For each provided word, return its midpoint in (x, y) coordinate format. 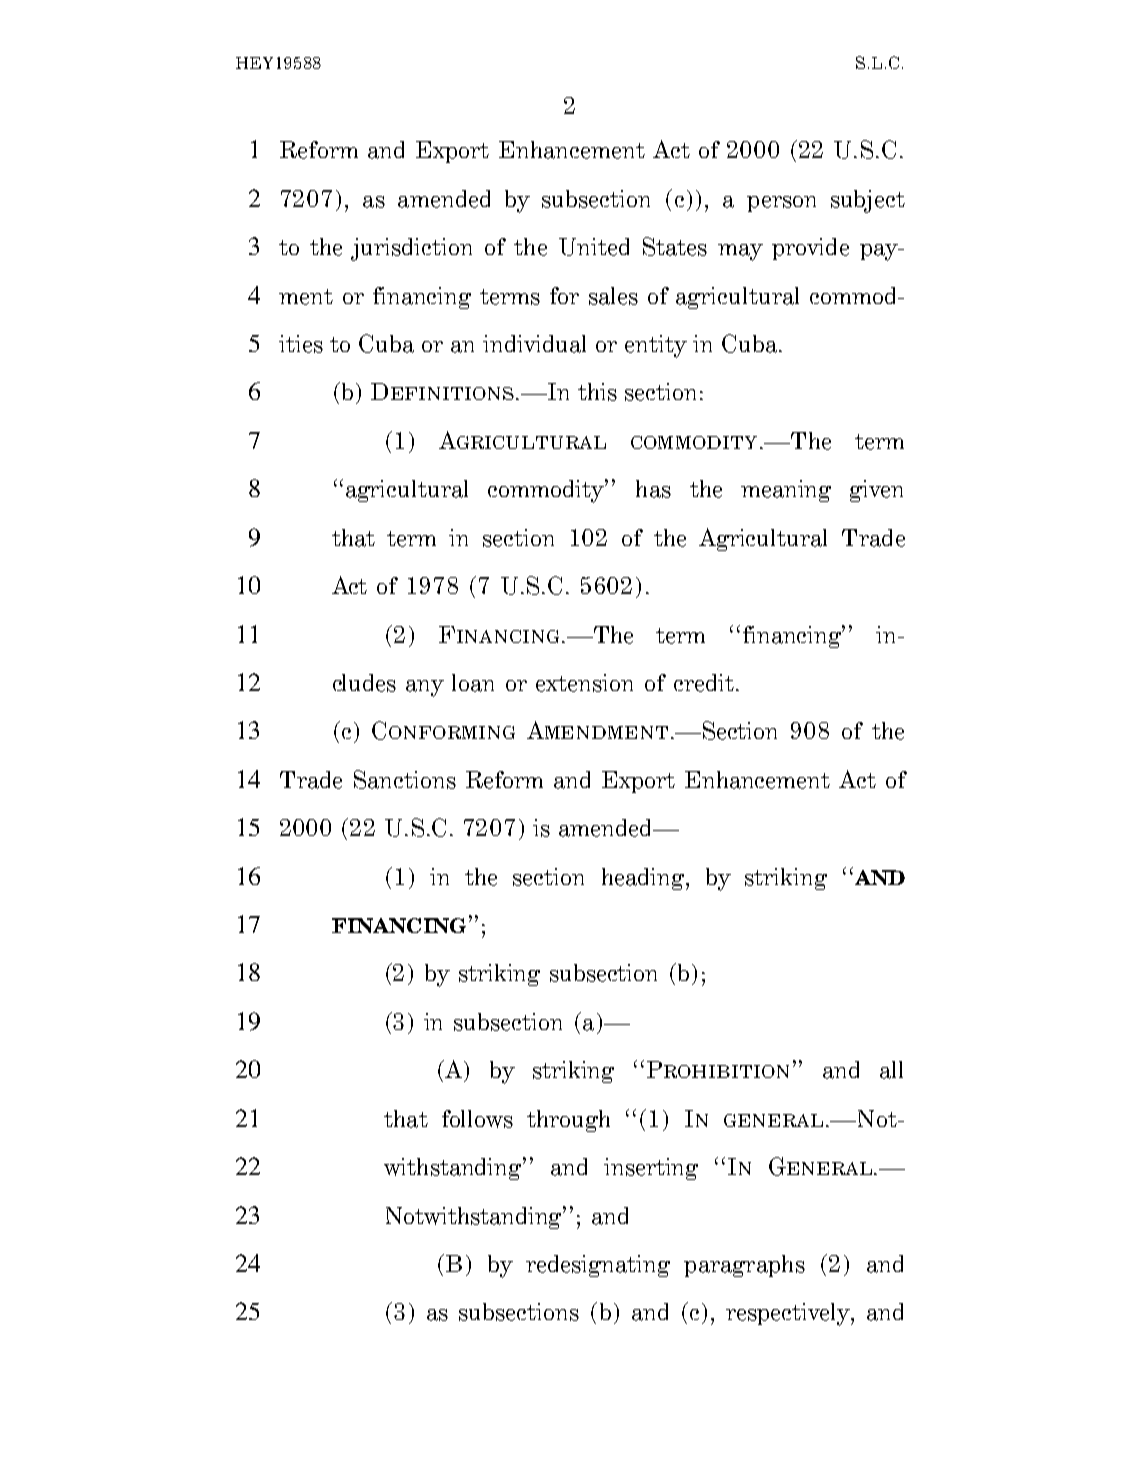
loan (473, 683)
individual (534, 344)
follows (477, 1119)
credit (704, 683)
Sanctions (405, 779)
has (653, 489)
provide (810, 249)
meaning (786, 491)
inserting (651, 1169)
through (568, 1121)
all (891, 1070)
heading (644, 879)
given (876, 491)
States (675, 246)
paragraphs (744, 1266)
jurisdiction (411, 249)
